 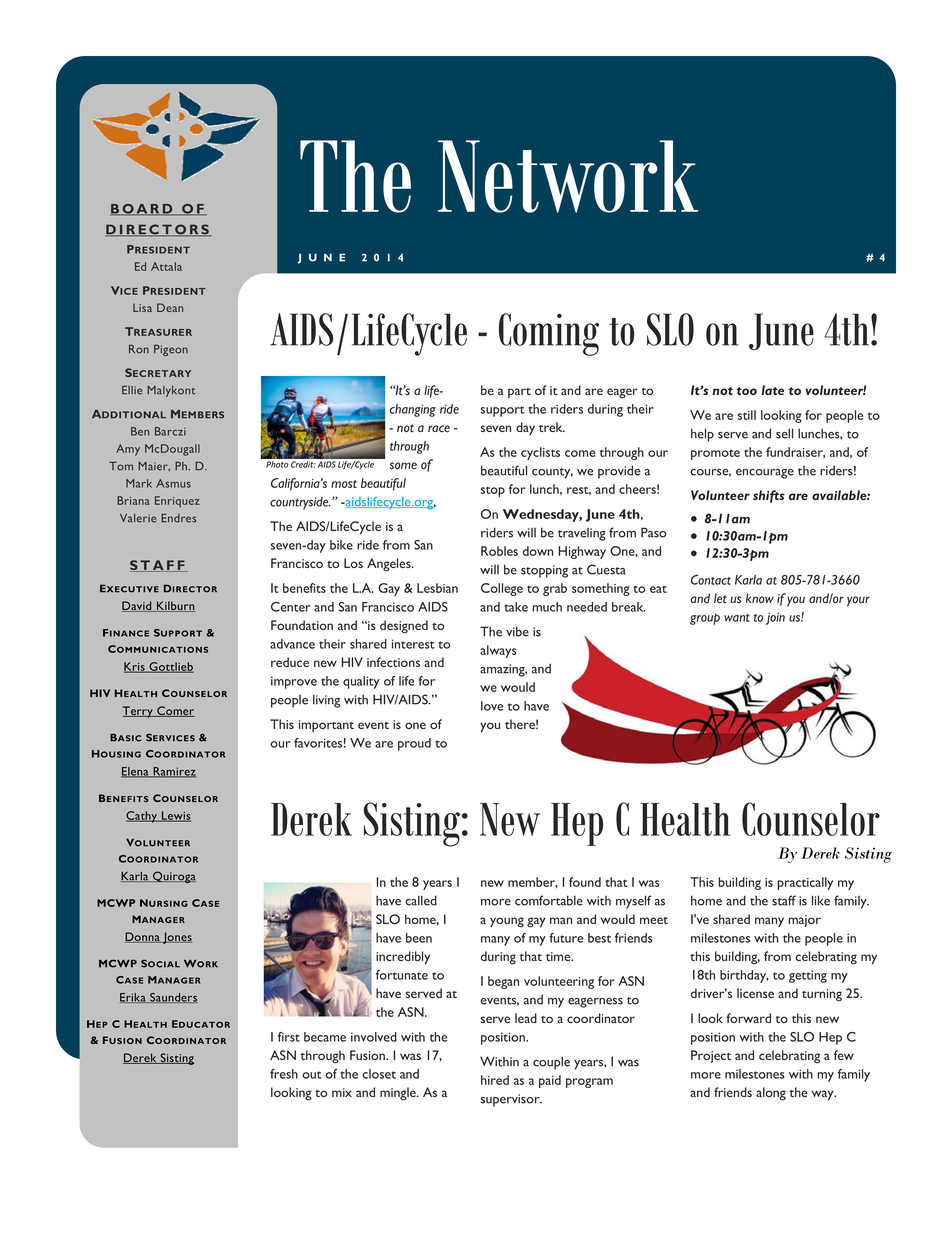 I want to click on Coming, so click(x=549, y=334).
